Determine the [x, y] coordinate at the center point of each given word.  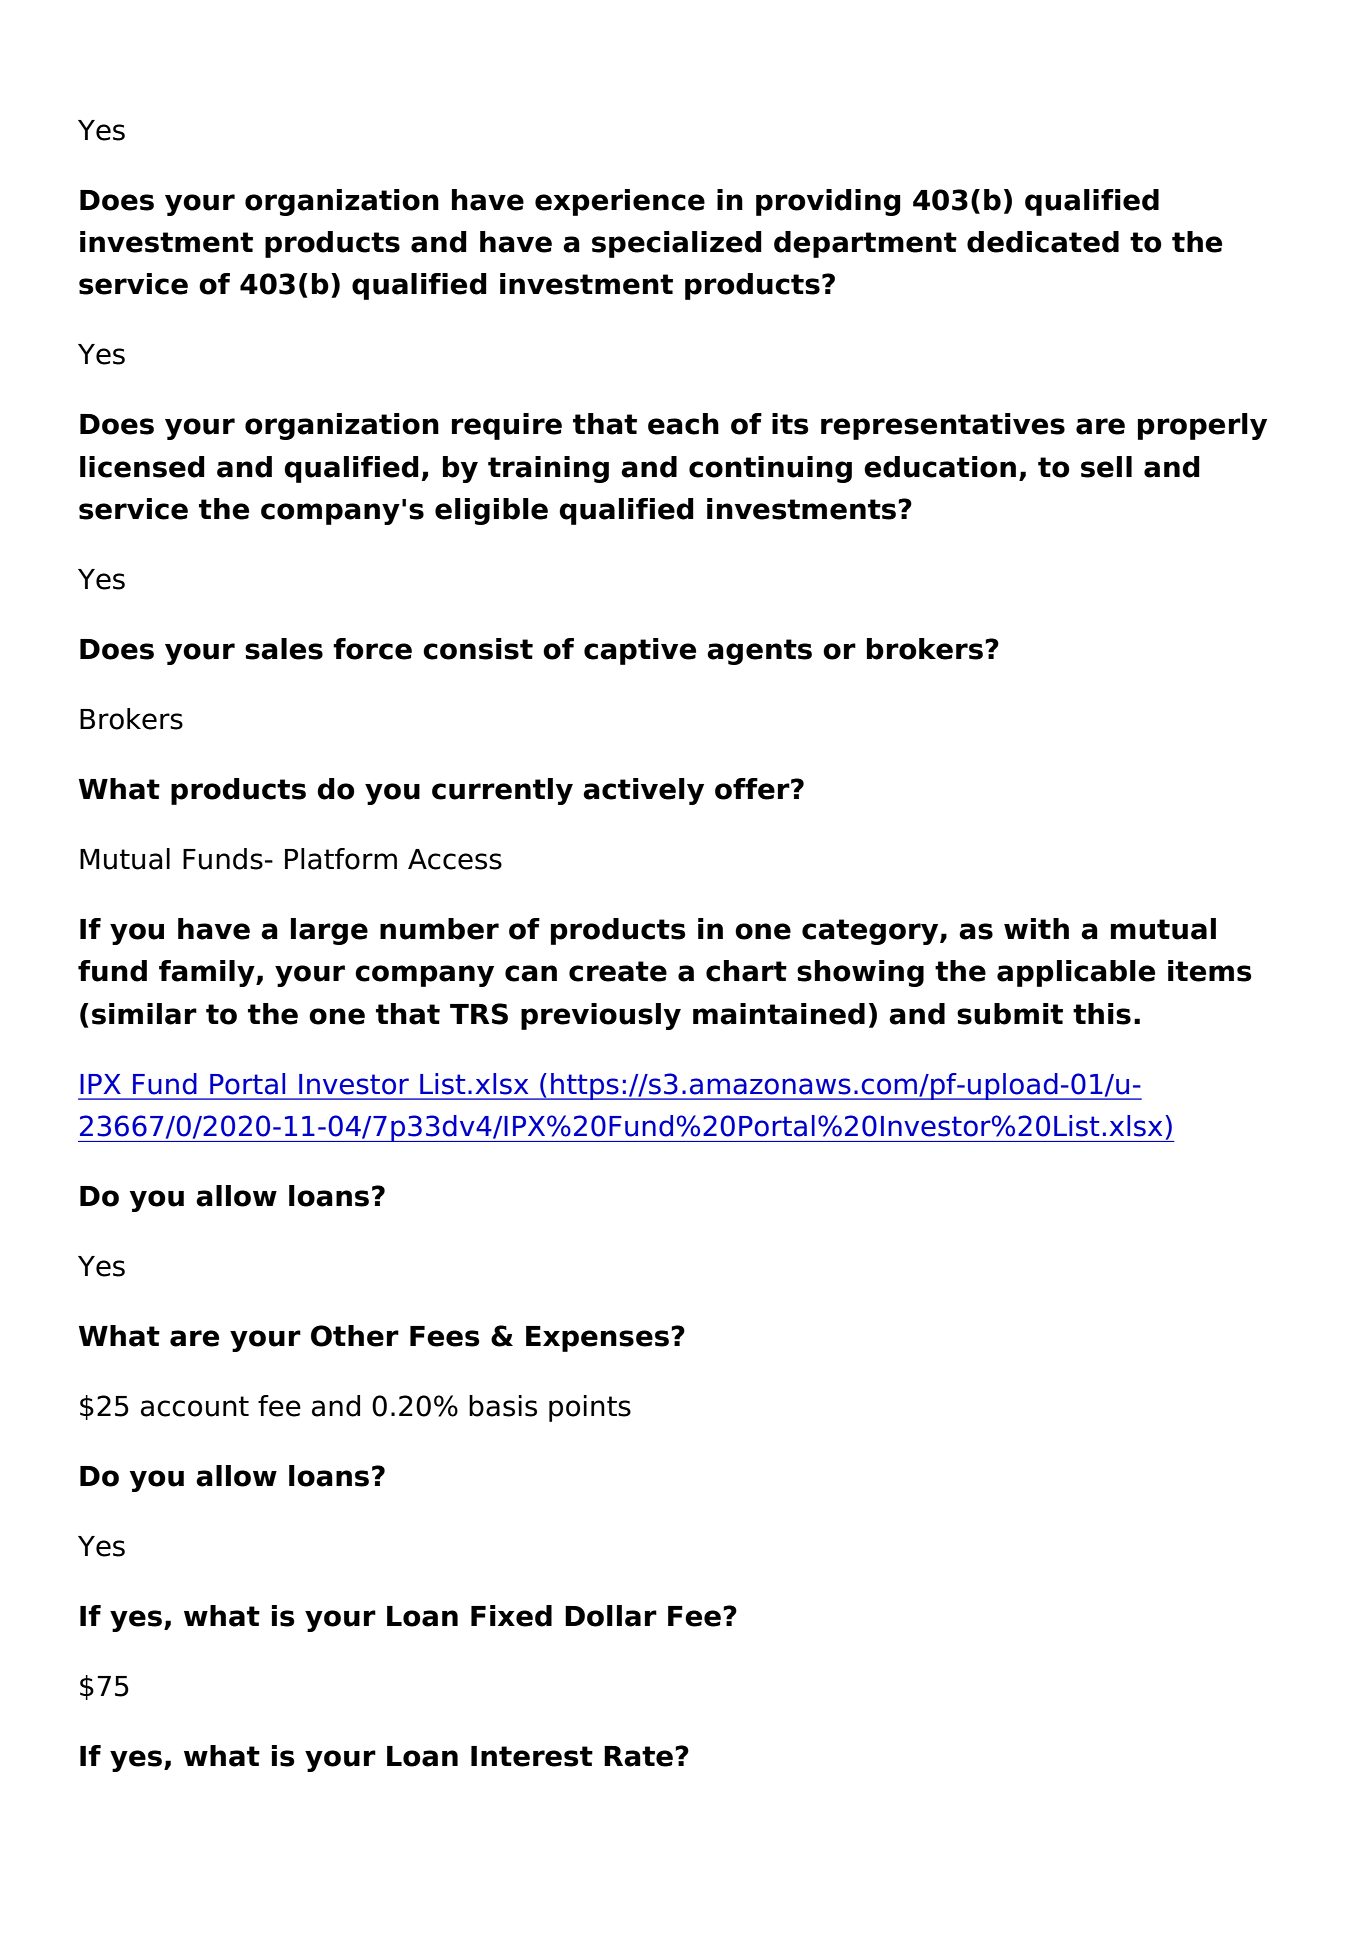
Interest [532, 1756]
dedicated [1043, 242]
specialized [677, 244]
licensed [142, 467]
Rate [638, 1756]
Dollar [611, 1616]
